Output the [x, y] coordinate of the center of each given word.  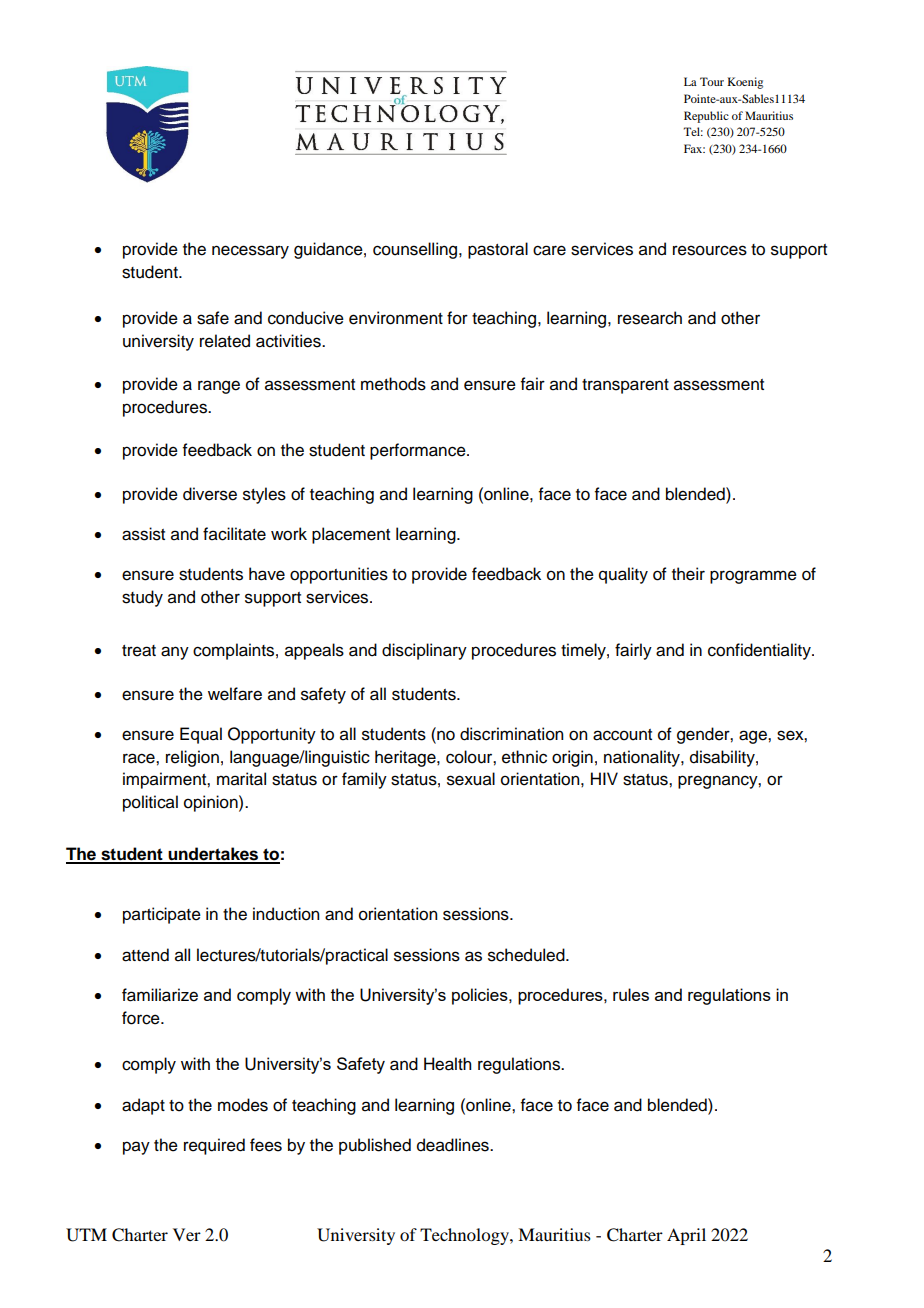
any [175, 653]
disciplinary [424, 651]
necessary [250, 252]
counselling [416, 250]
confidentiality [760, 651]
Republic [706, 117]
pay [136, 1148]
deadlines [454, 1145]
